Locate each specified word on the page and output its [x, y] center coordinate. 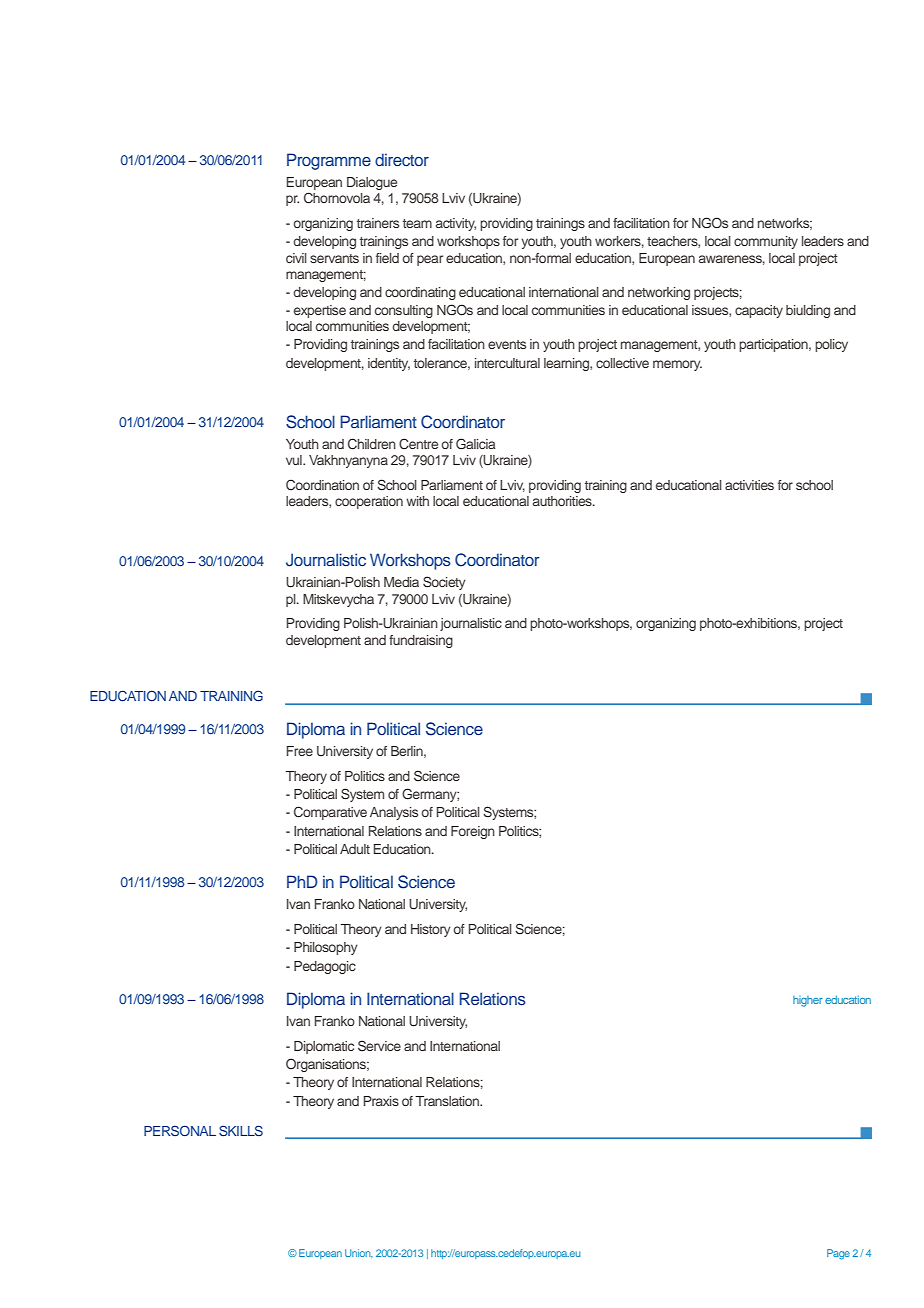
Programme [329, 161]
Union [359, 1253]
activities [749, 485]
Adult [355, 849]
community [766, 242]
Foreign [473, 832]
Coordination [322, 485]
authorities [563, 501]
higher [808, 1001]
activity [456, 224]
